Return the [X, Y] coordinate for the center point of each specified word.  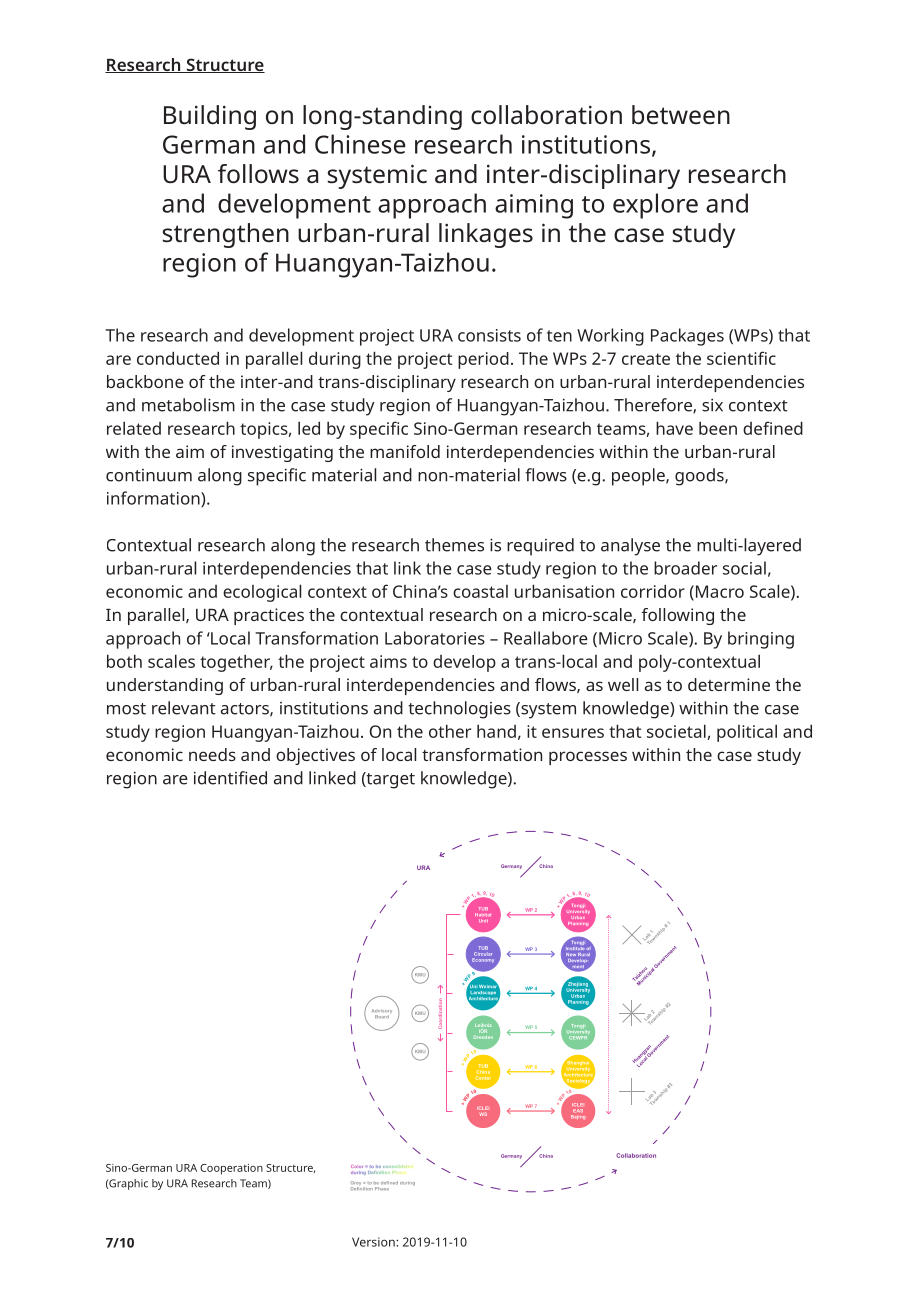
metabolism [188, 405]
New [571, 955]
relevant [184, 708]
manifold [405, 451]
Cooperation [231, 1169]
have [674, 428]
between [681, 115]
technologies [459, 710]
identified [230, 778]
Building [210, 117]
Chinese [360, 144]
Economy [483, 960]
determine [729, 684]
